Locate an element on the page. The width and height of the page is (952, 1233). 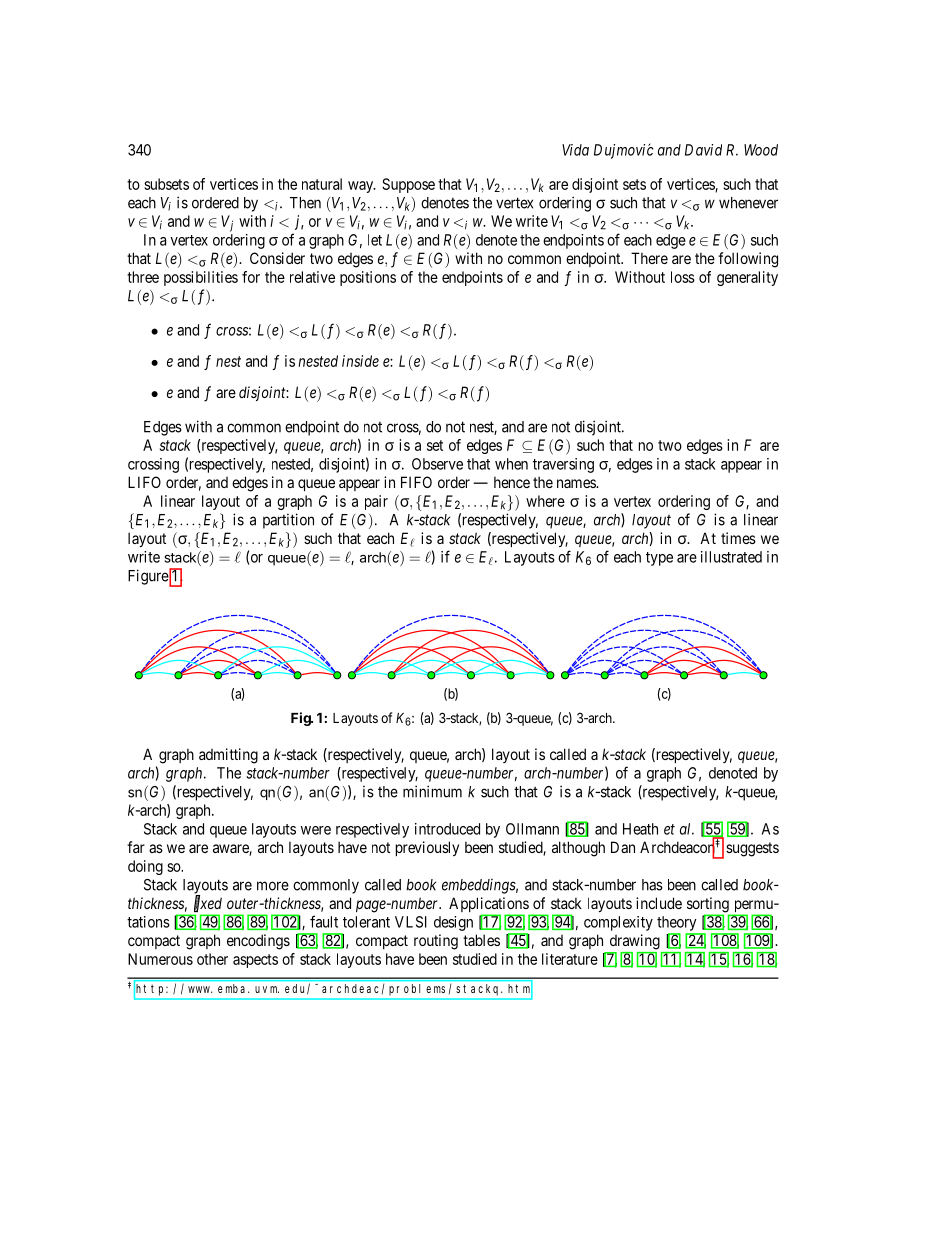
admitting is located at coordinates (228, 756).
